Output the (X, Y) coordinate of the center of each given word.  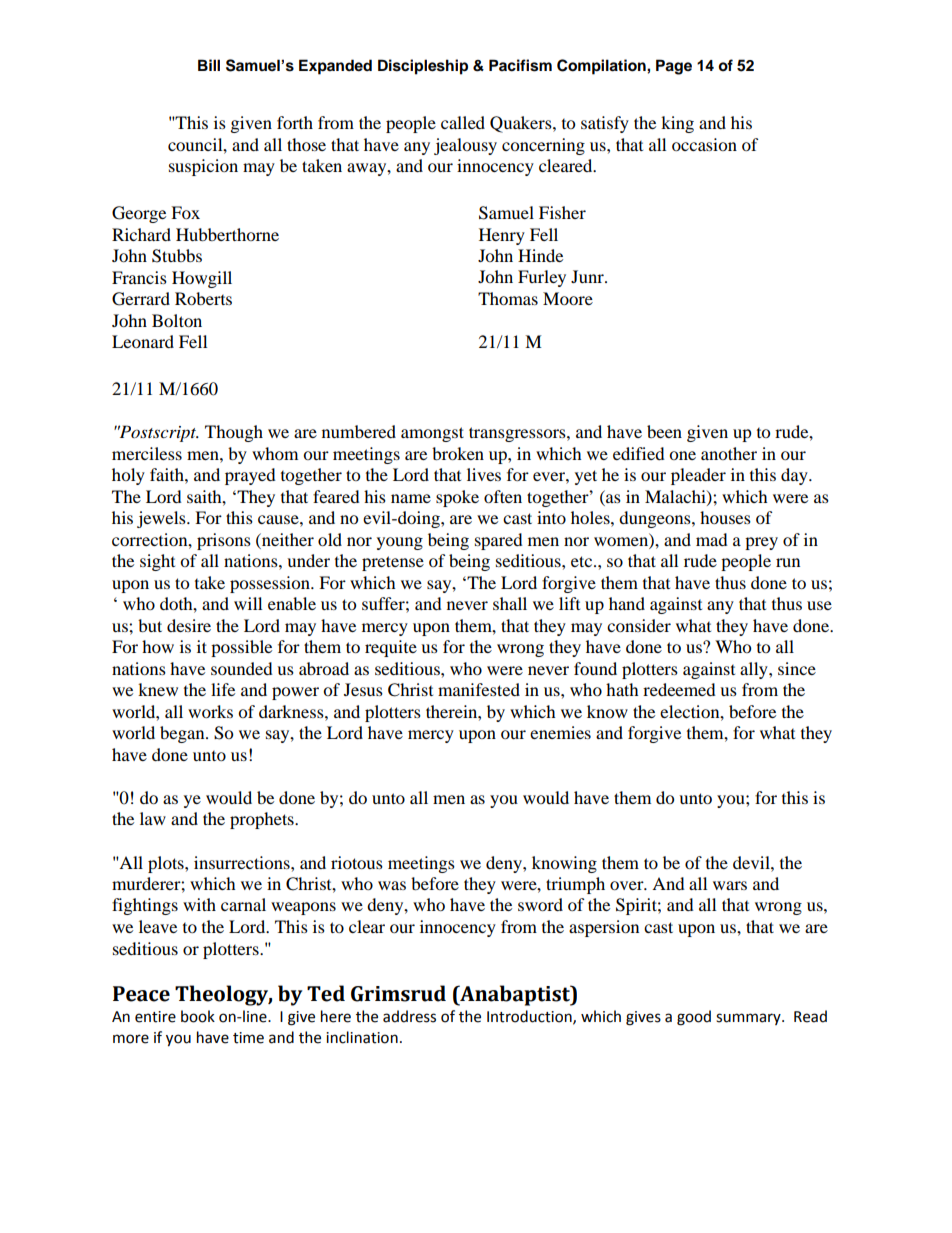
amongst (432, 434)
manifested (479, 689)
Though (234, 433)
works (210, 711)
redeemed (679, 689)
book (198, 1016)
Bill (209, 65)
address (409, 1016)
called (463, 122)
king (677, 124)
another (729, 453)
